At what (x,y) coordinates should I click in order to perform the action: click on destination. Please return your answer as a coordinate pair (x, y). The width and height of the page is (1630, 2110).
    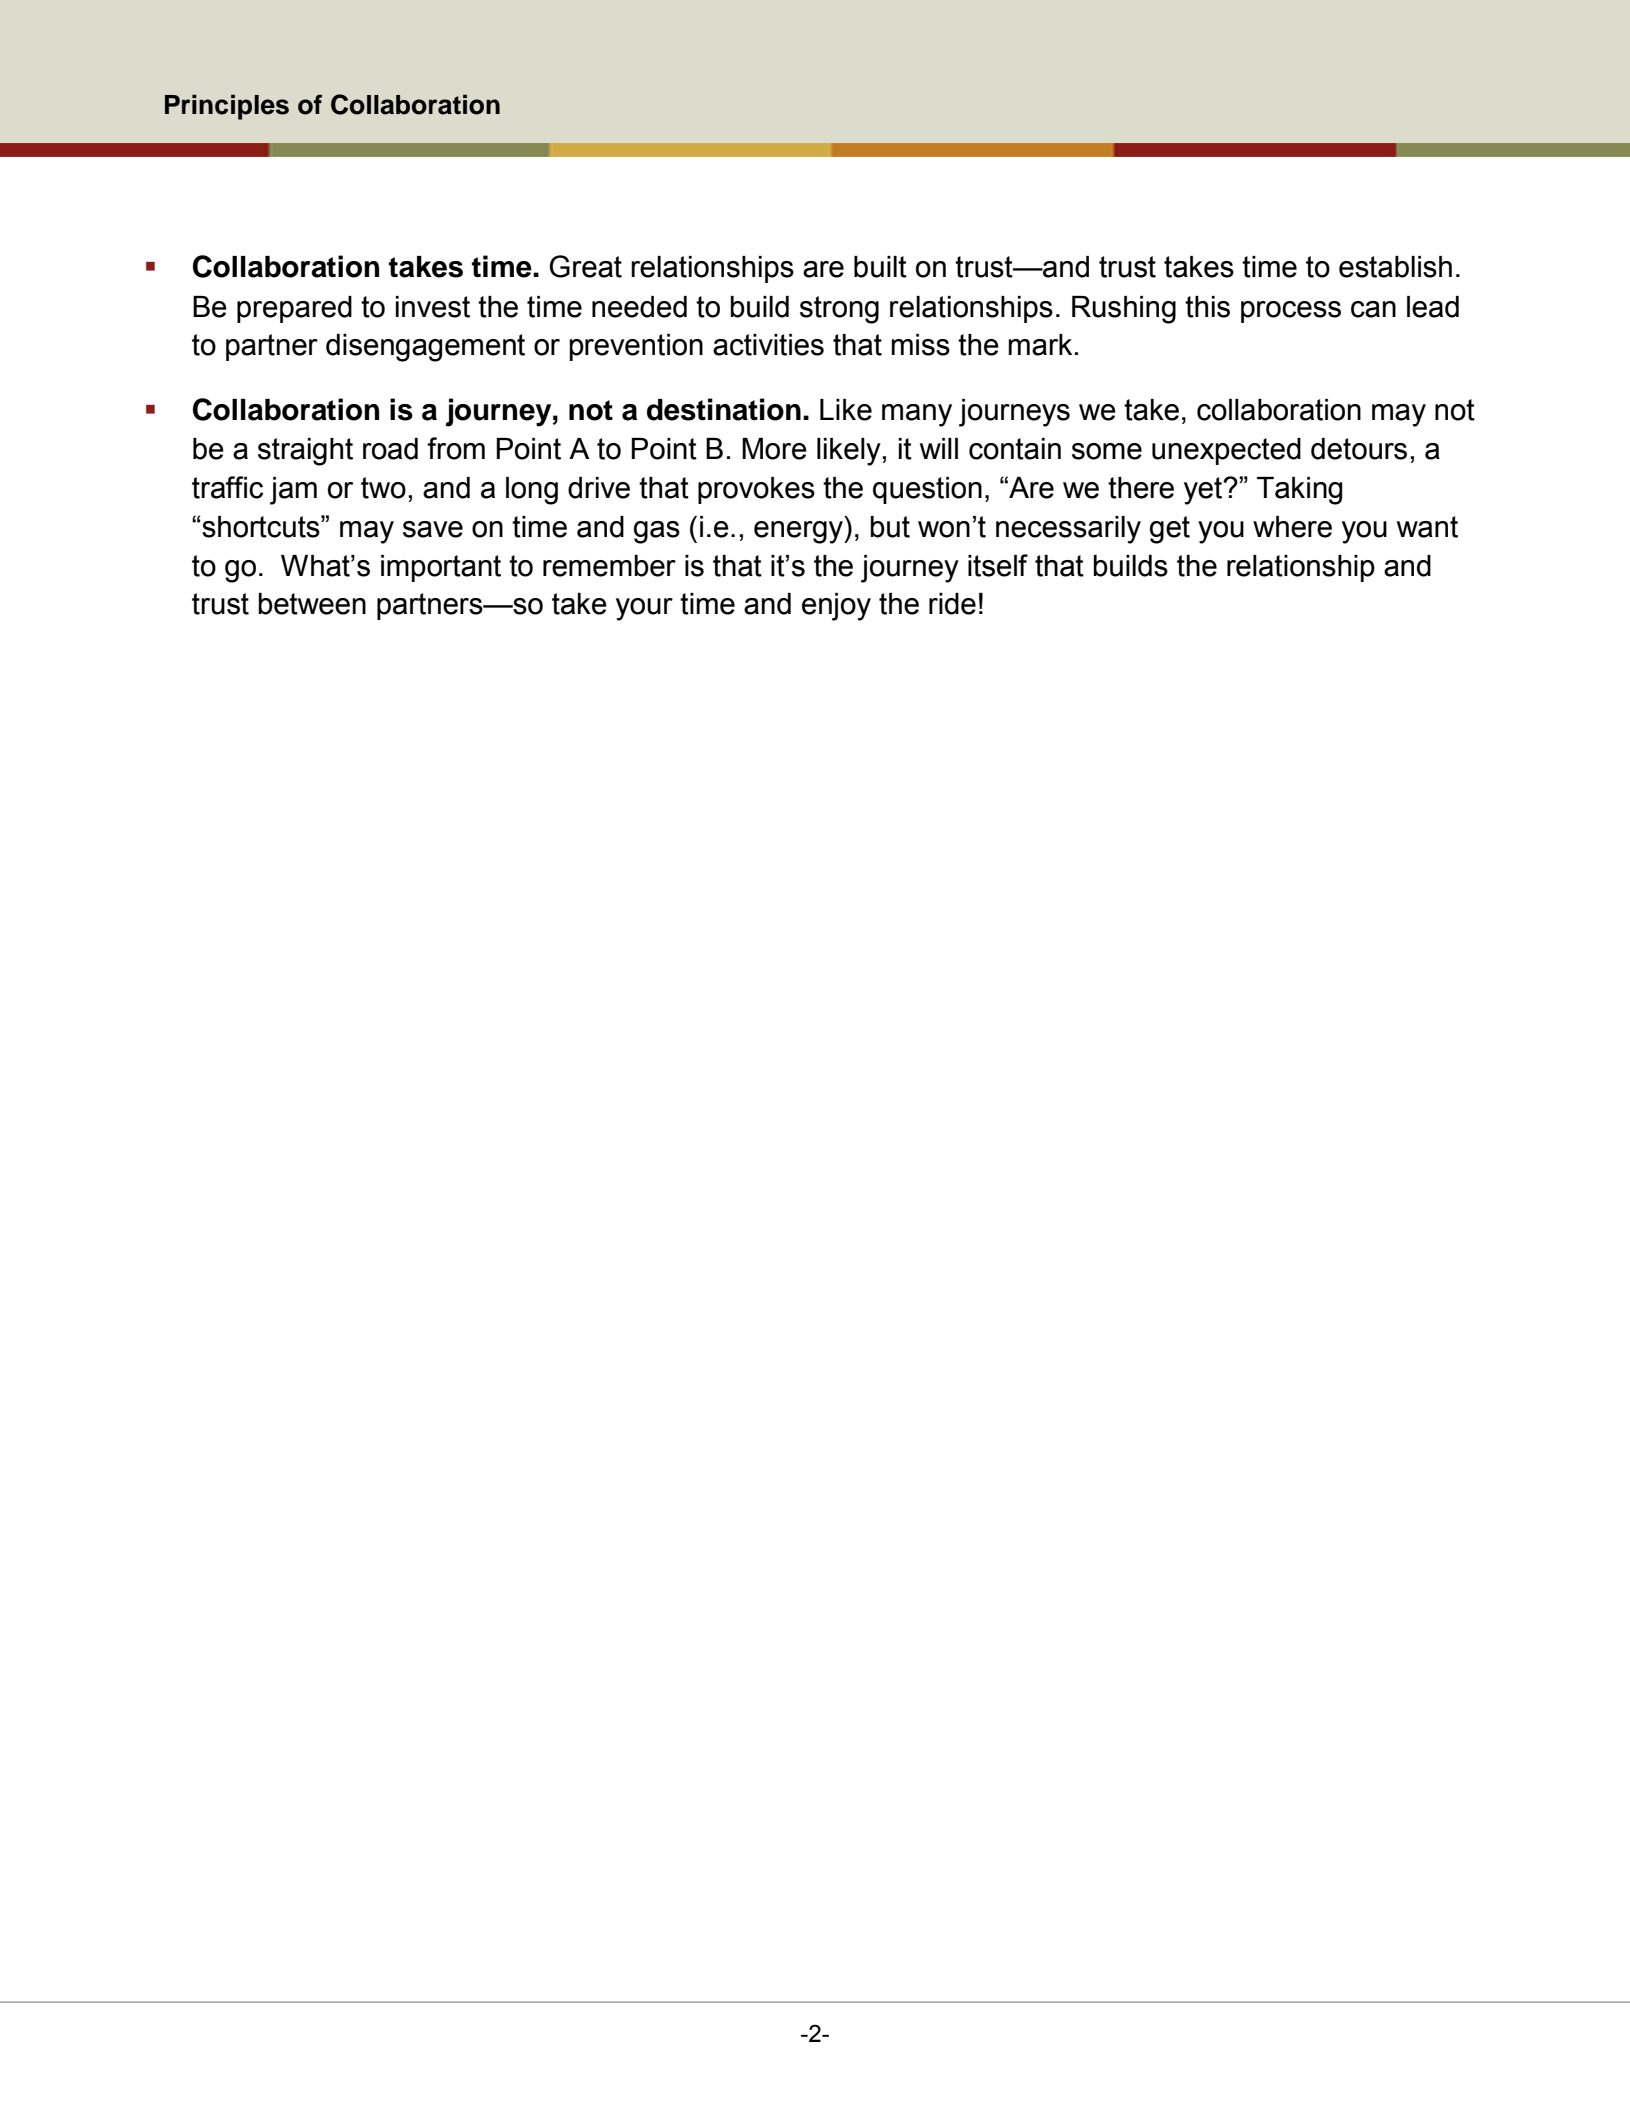
    Looking at the image, I should click on (724, 409).
